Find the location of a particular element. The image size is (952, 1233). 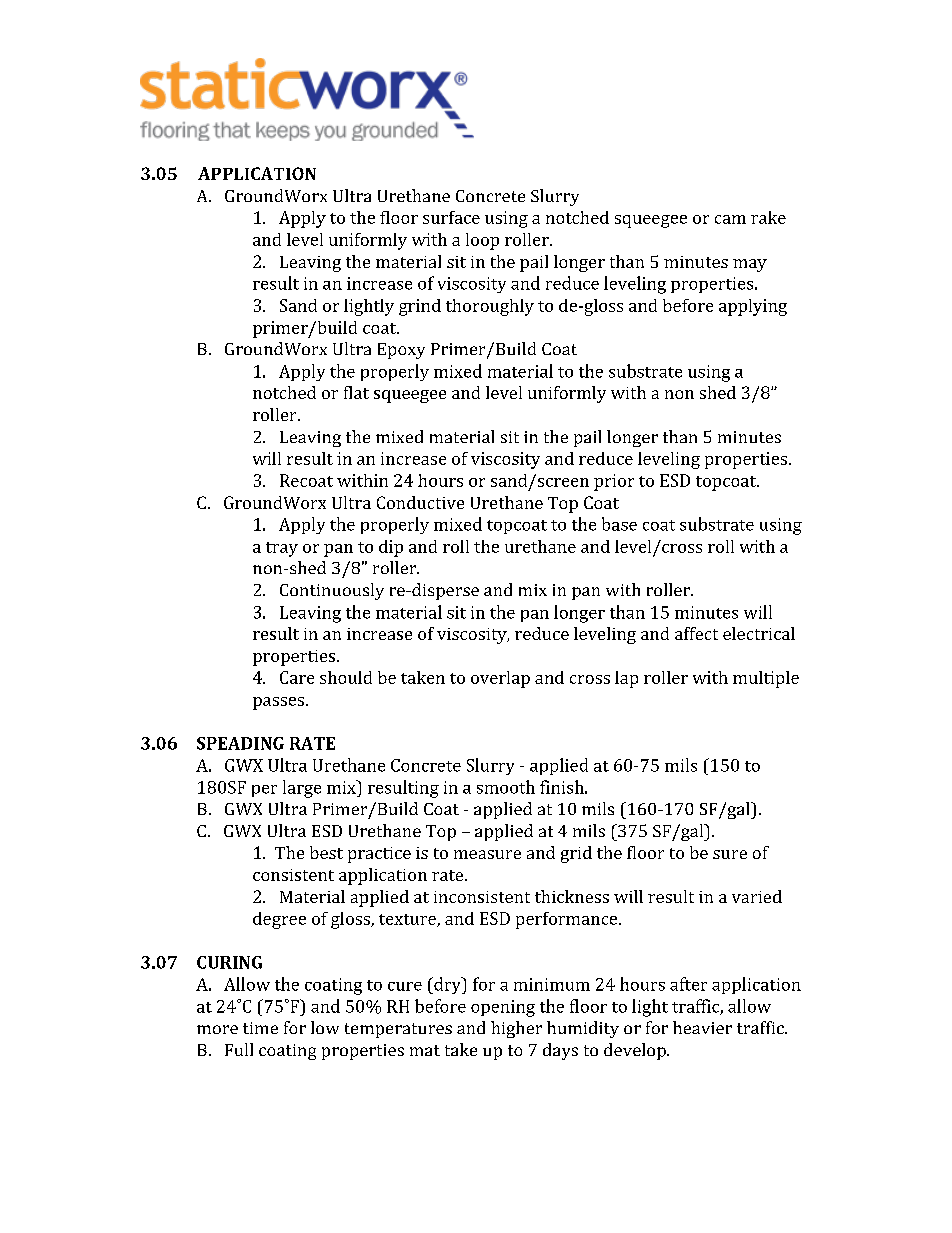

time is located at coordinates (260, 1028).
